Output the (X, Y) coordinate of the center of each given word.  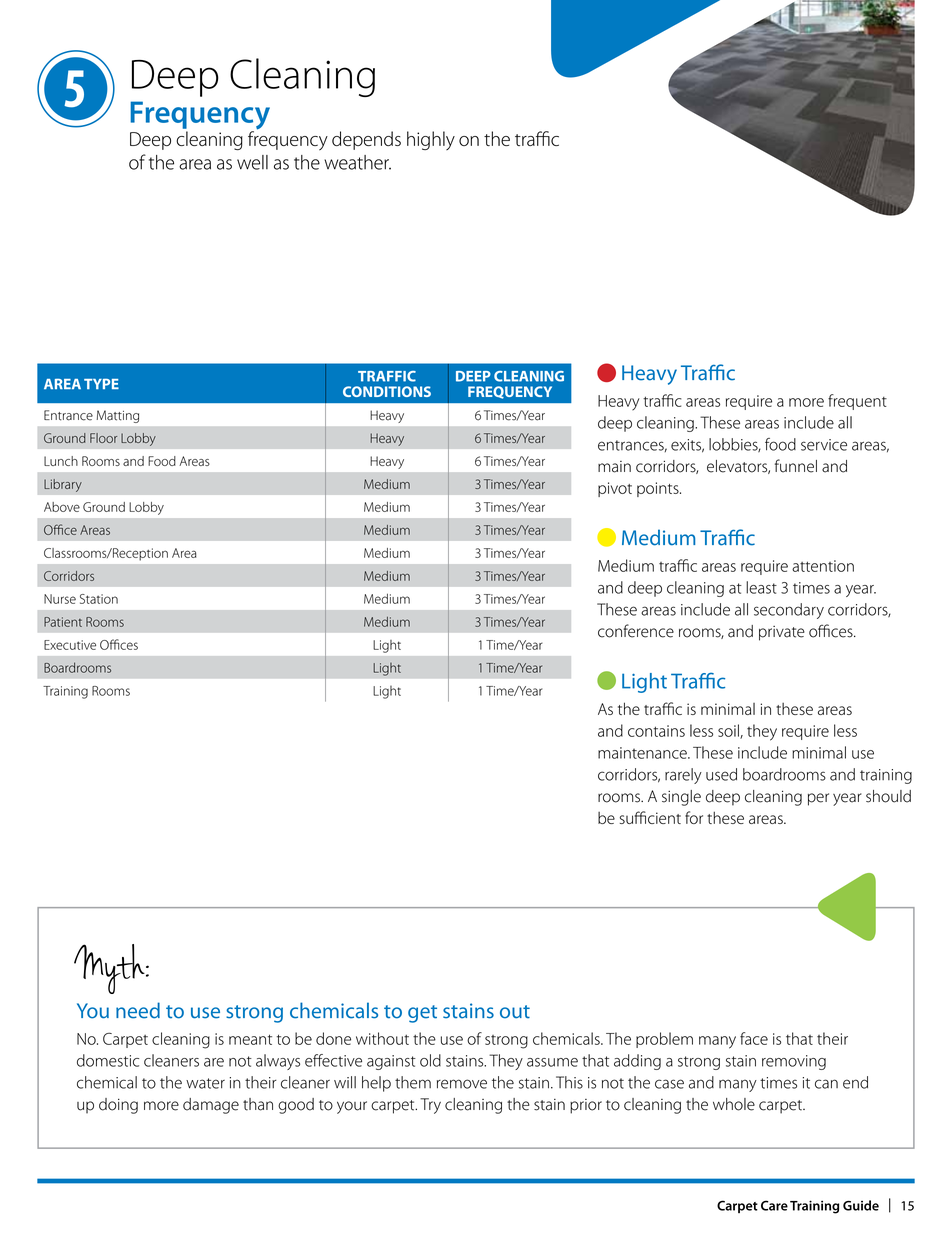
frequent (857, 402)
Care (774, 1205)
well (252, 162)
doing (118, 1106)
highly (431, 140)
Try (430, 1106)
